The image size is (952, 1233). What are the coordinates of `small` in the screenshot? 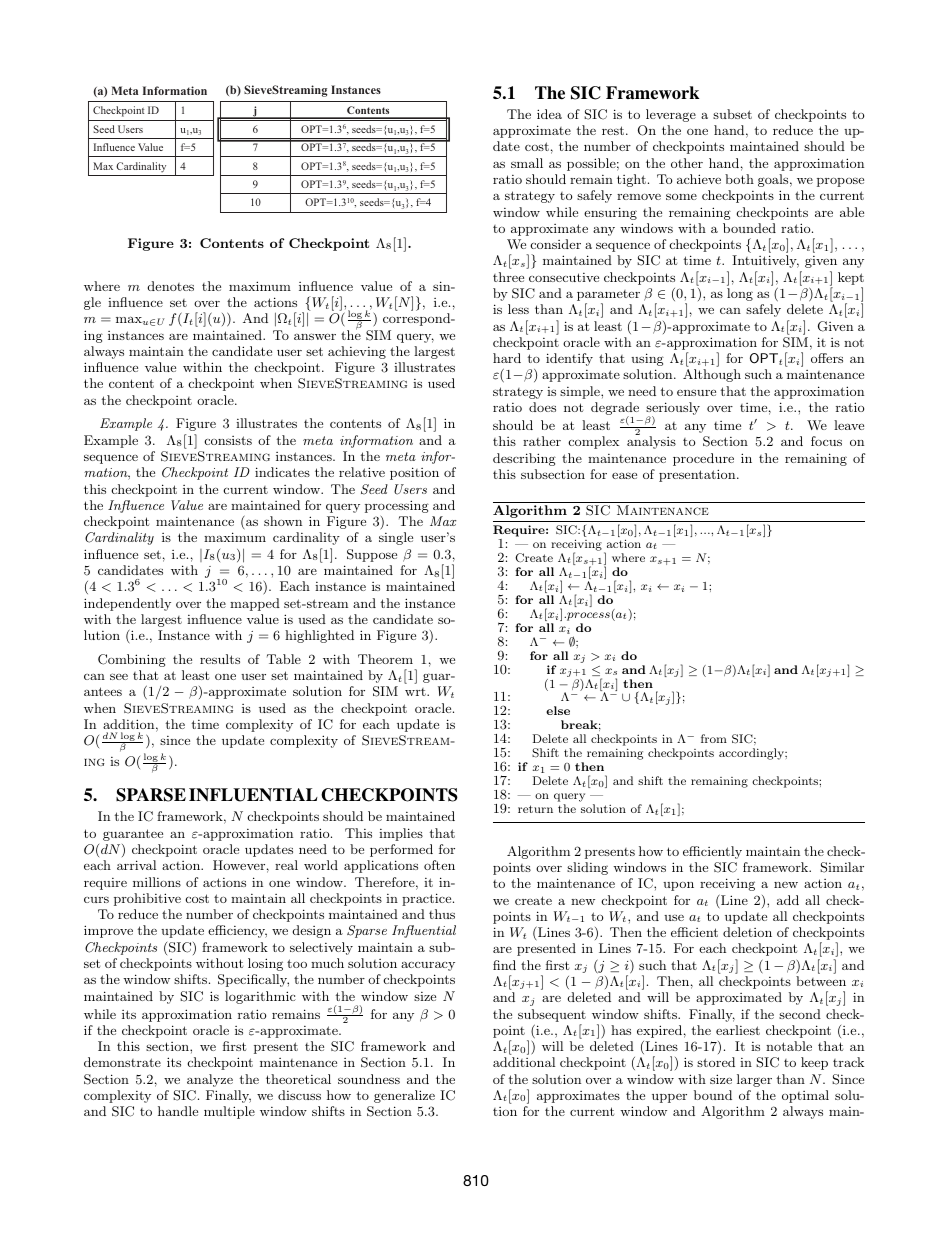 It's located at (527, 163).
